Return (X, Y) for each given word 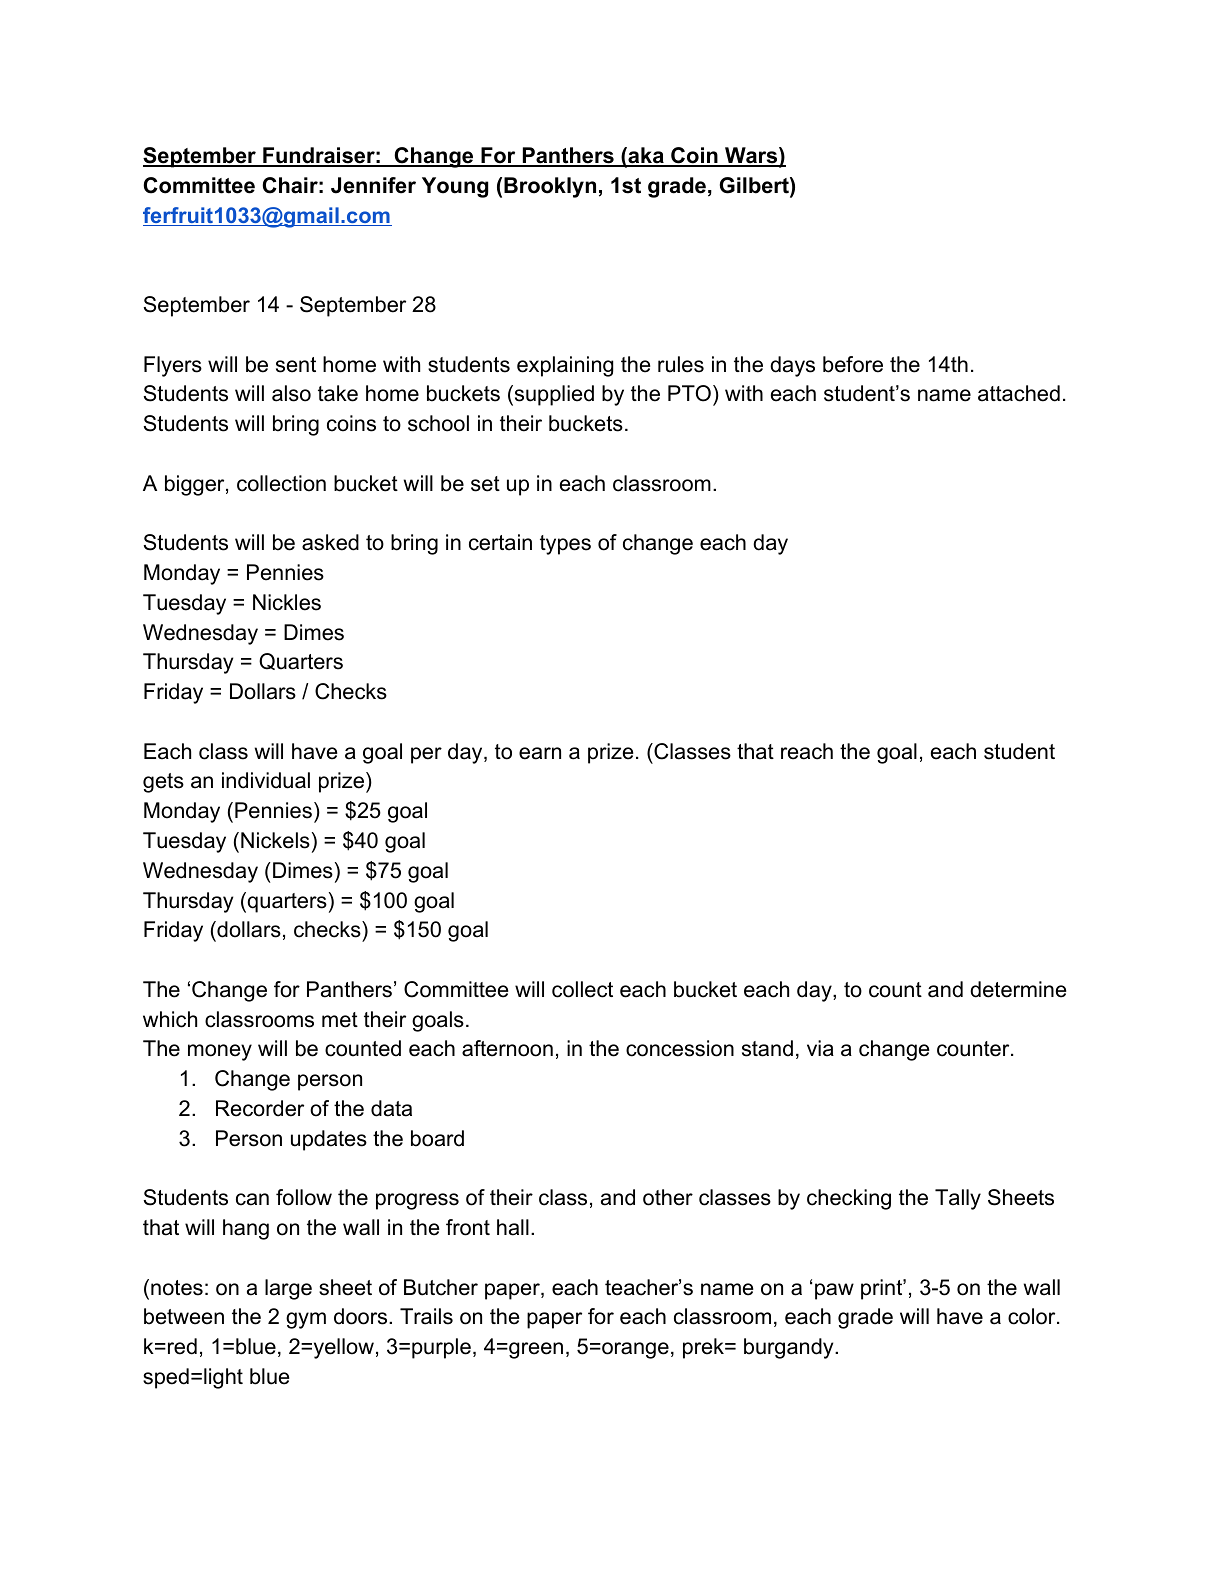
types (565, 545)
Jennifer (373, 185)
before (853, 364)
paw (834, 1291)
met (340, 1020)
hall (513, 1227)
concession (680, 1048)
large (288, 1289)
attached (1019, 393)
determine (1018, 989)
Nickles (287, 602)
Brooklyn (550, 187)
